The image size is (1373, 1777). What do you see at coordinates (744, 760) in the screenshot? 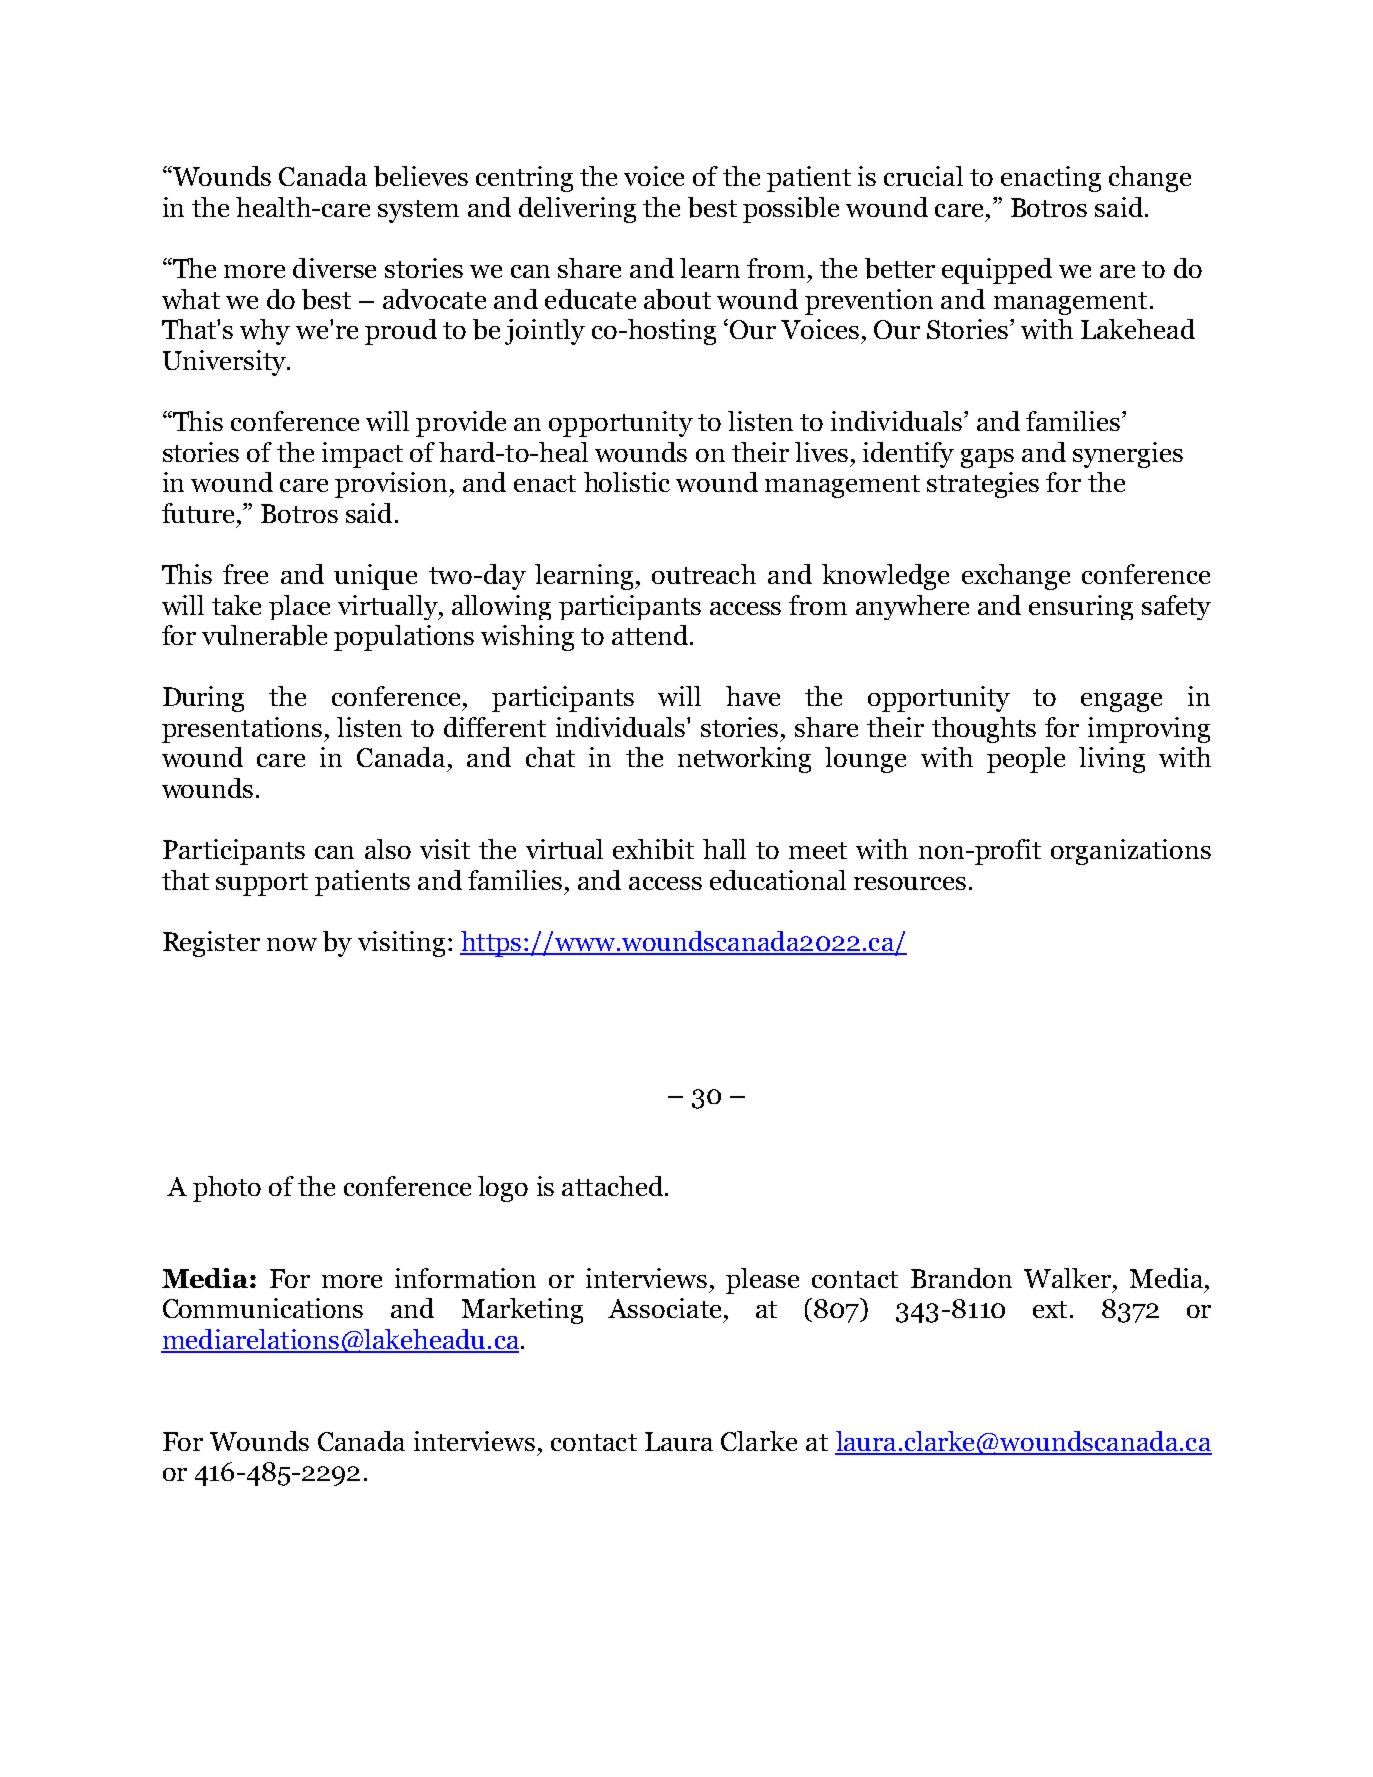
I see `networking` at bounding box center [744, 760].
